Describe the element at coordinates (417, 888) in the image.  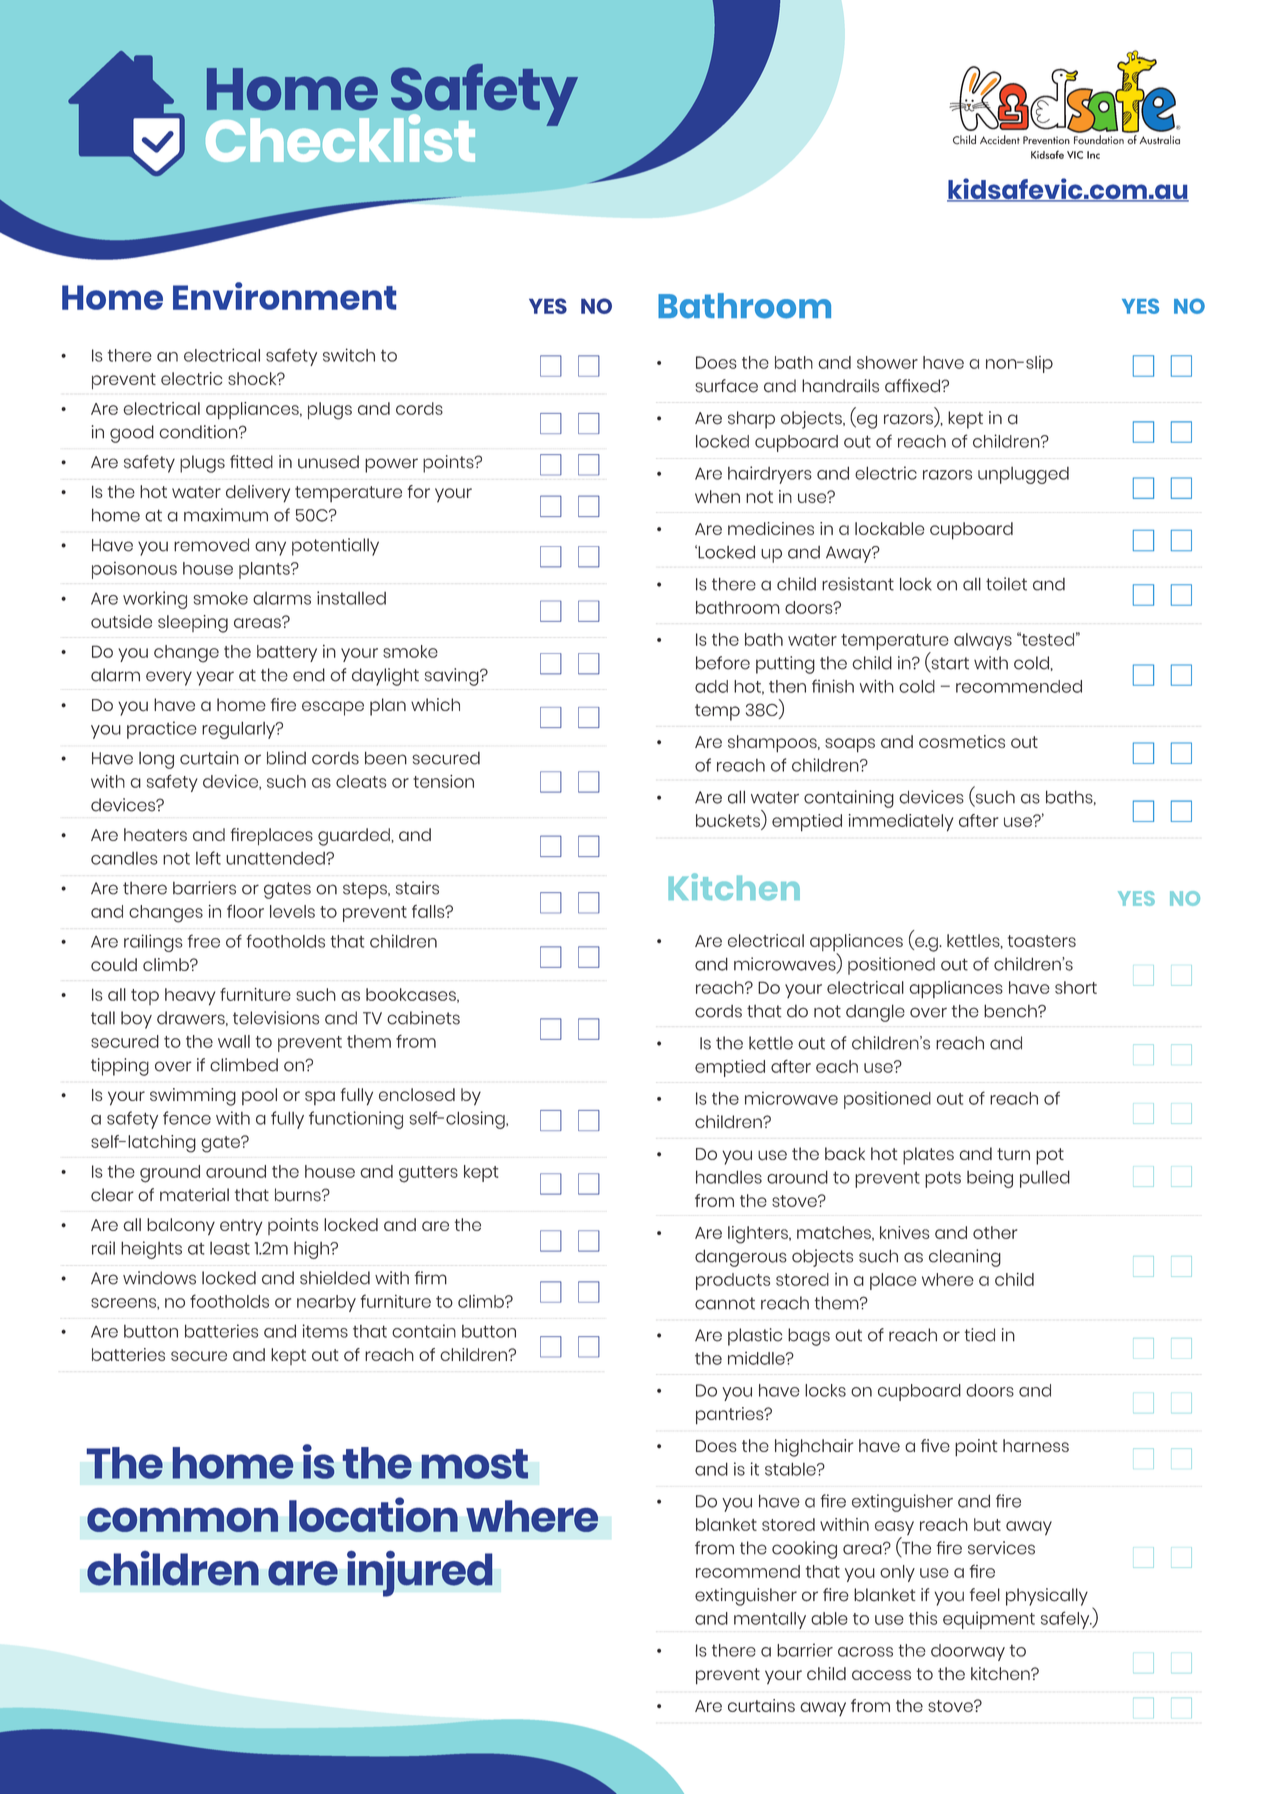
I see `stairs` at that location.
